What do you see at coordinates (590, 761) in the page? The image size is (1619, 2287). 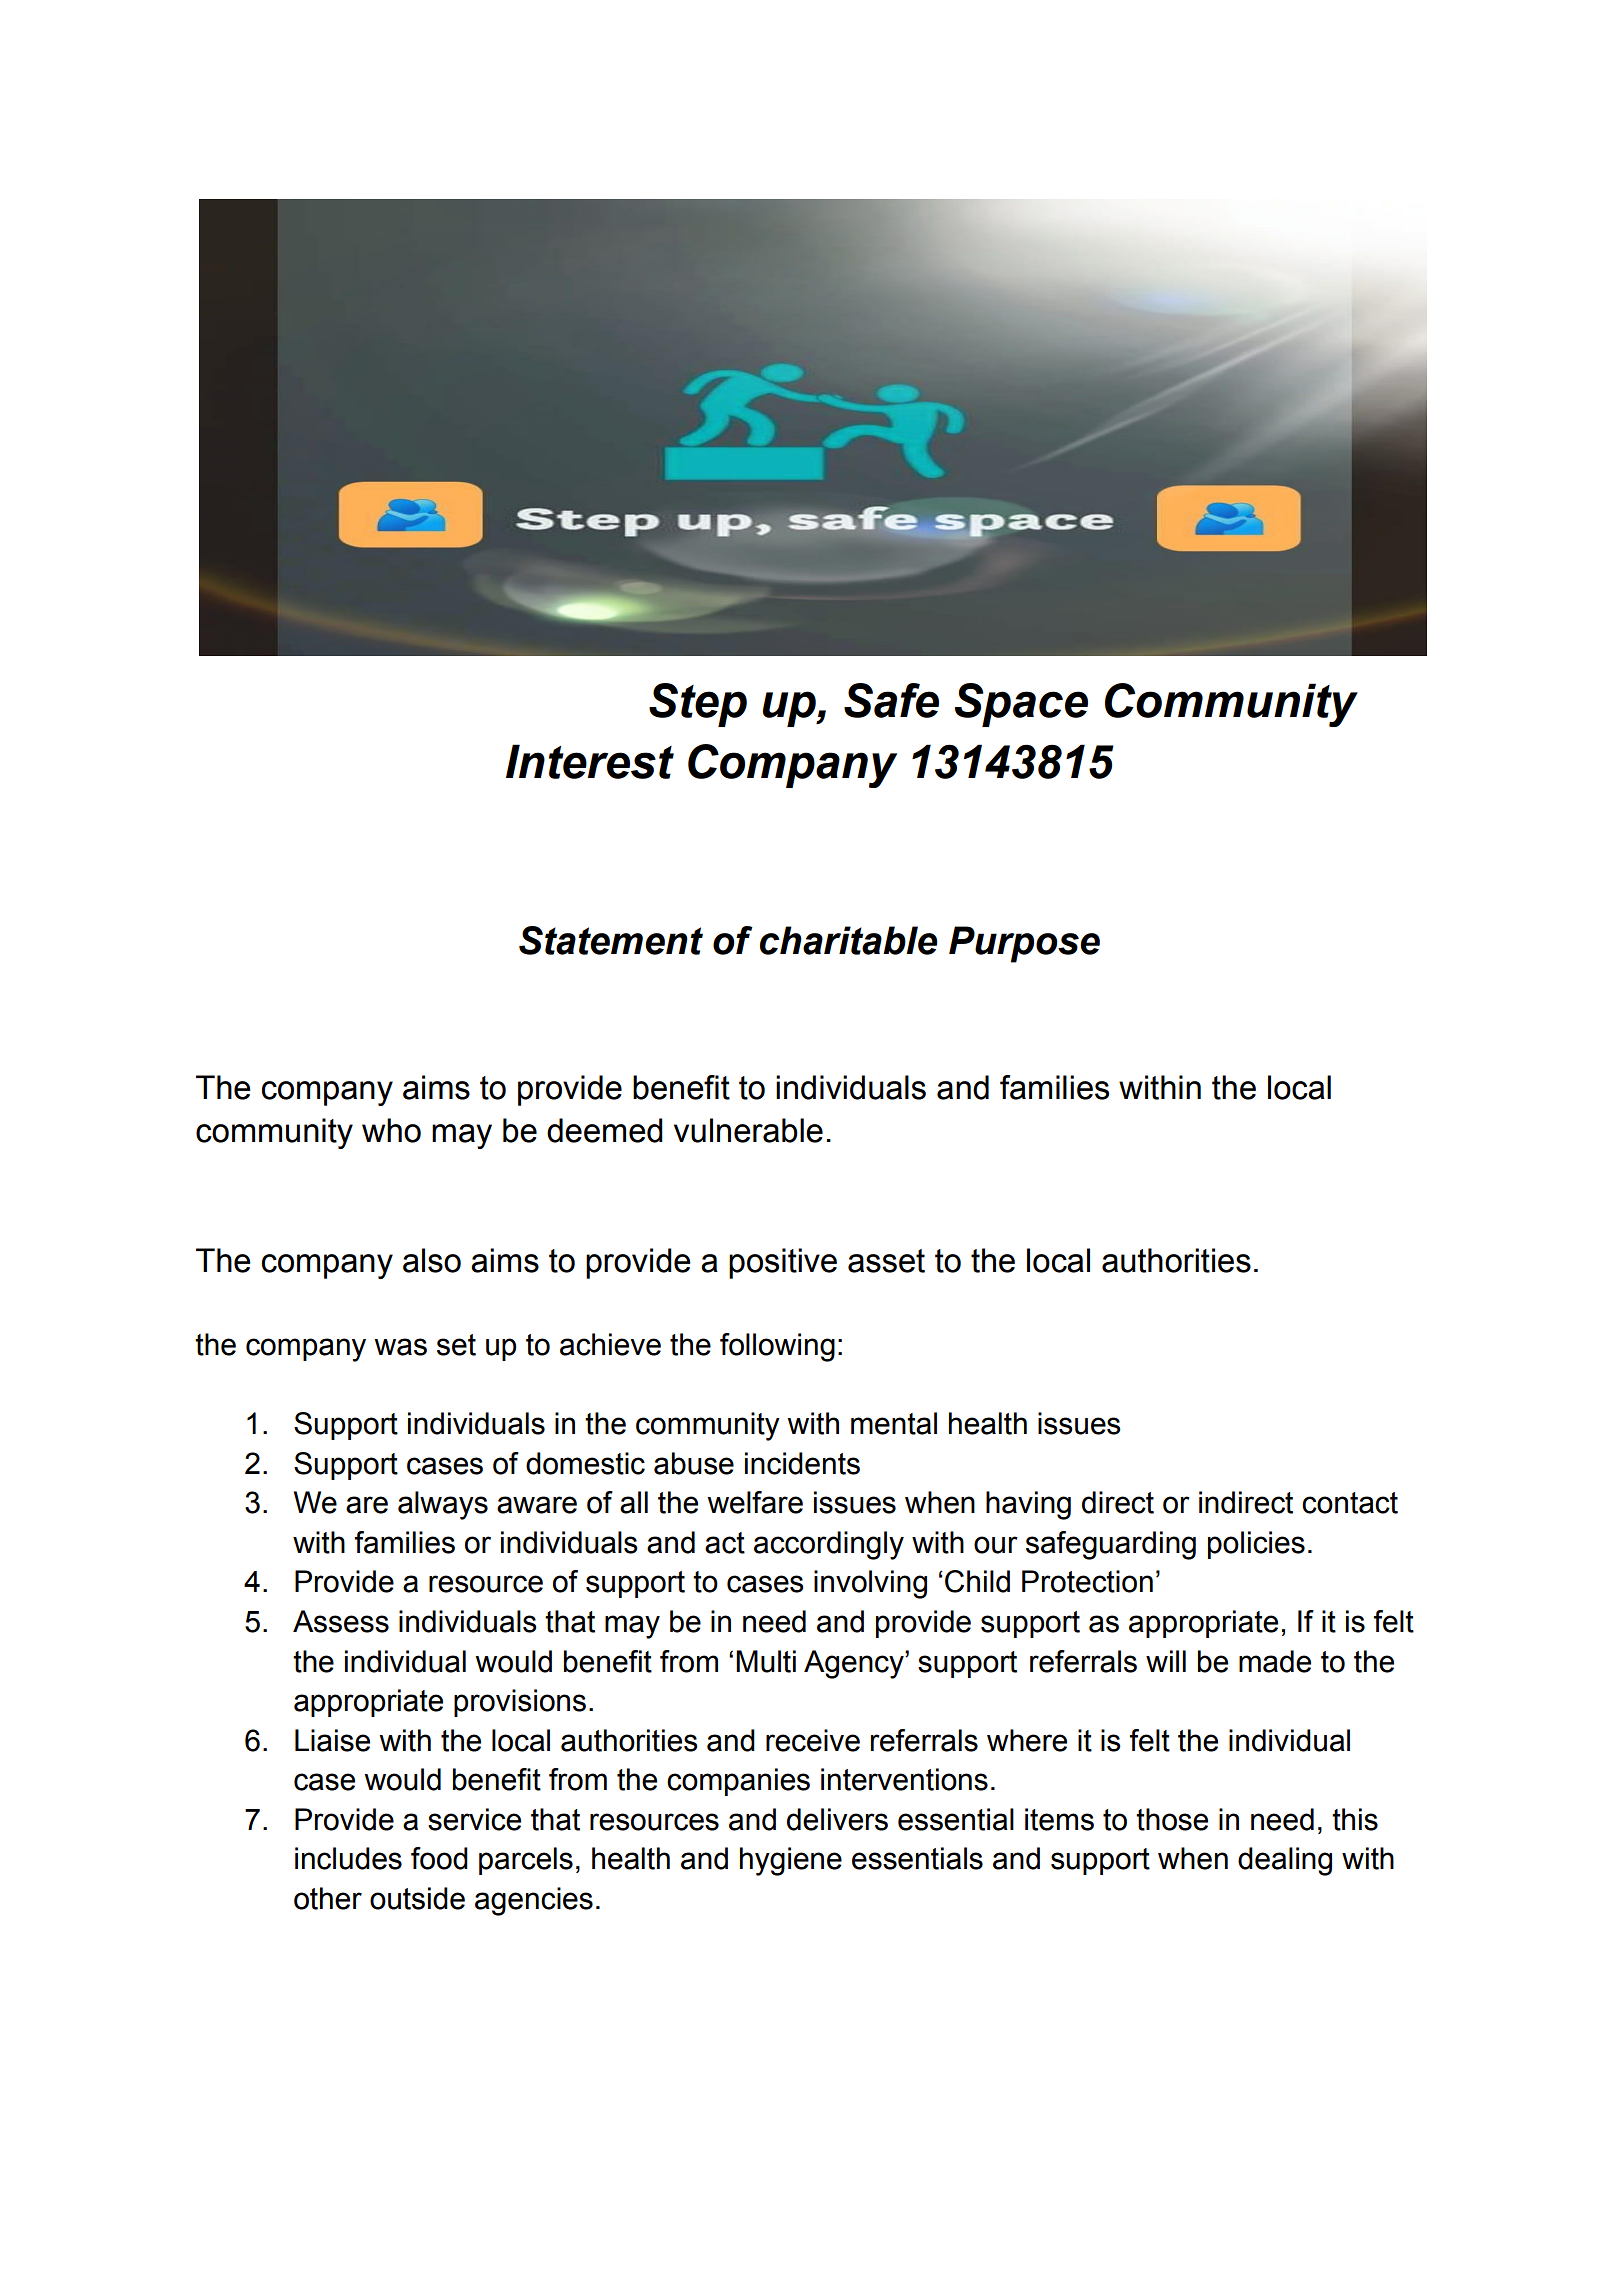 I see `Interest` at bounding box center [590, 761].
